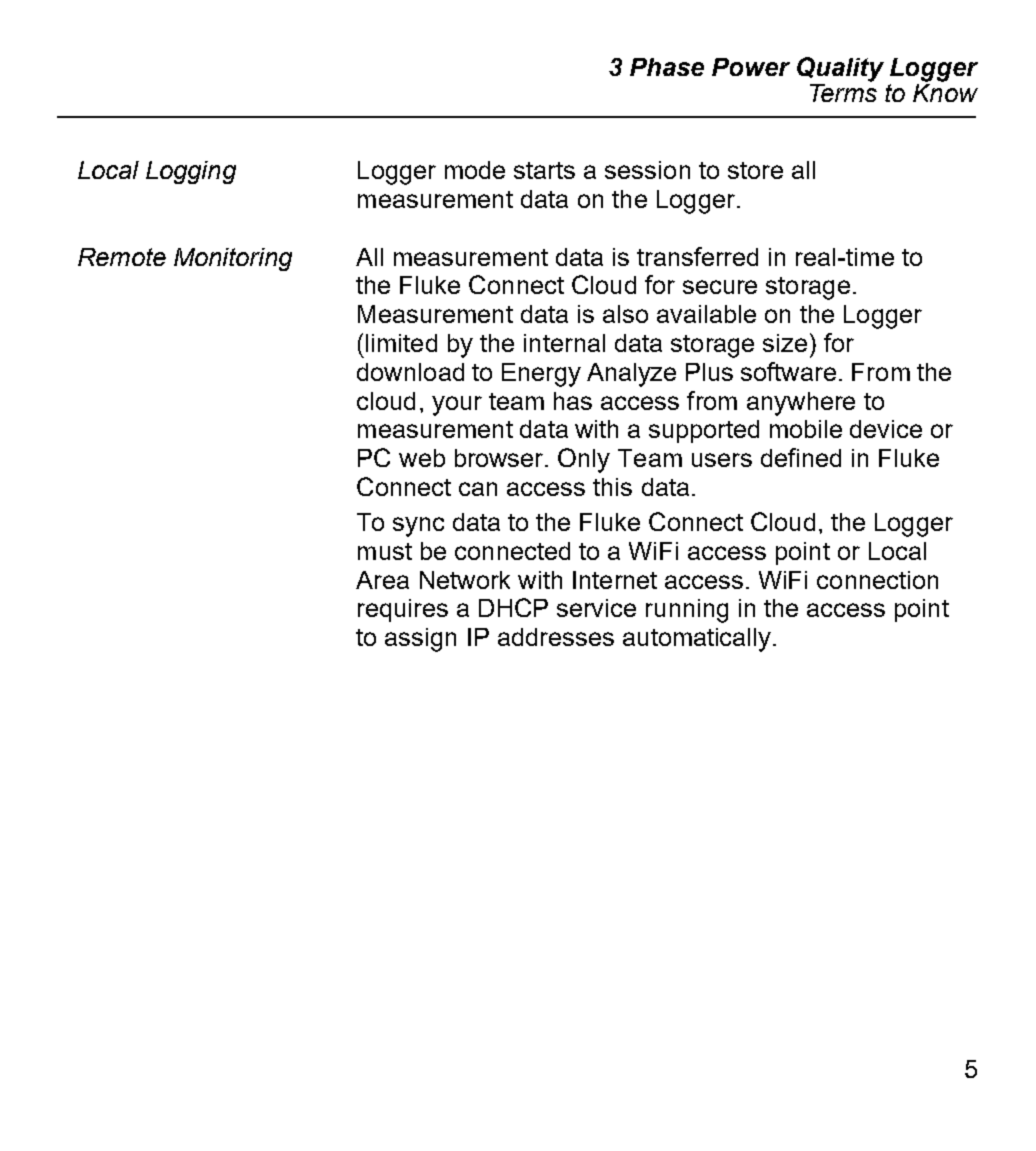 This image has width=1036, height=1151. What do you see at coordinates (843, 91) in the image?
I see `Terms` at bounding box center [843, 91].
